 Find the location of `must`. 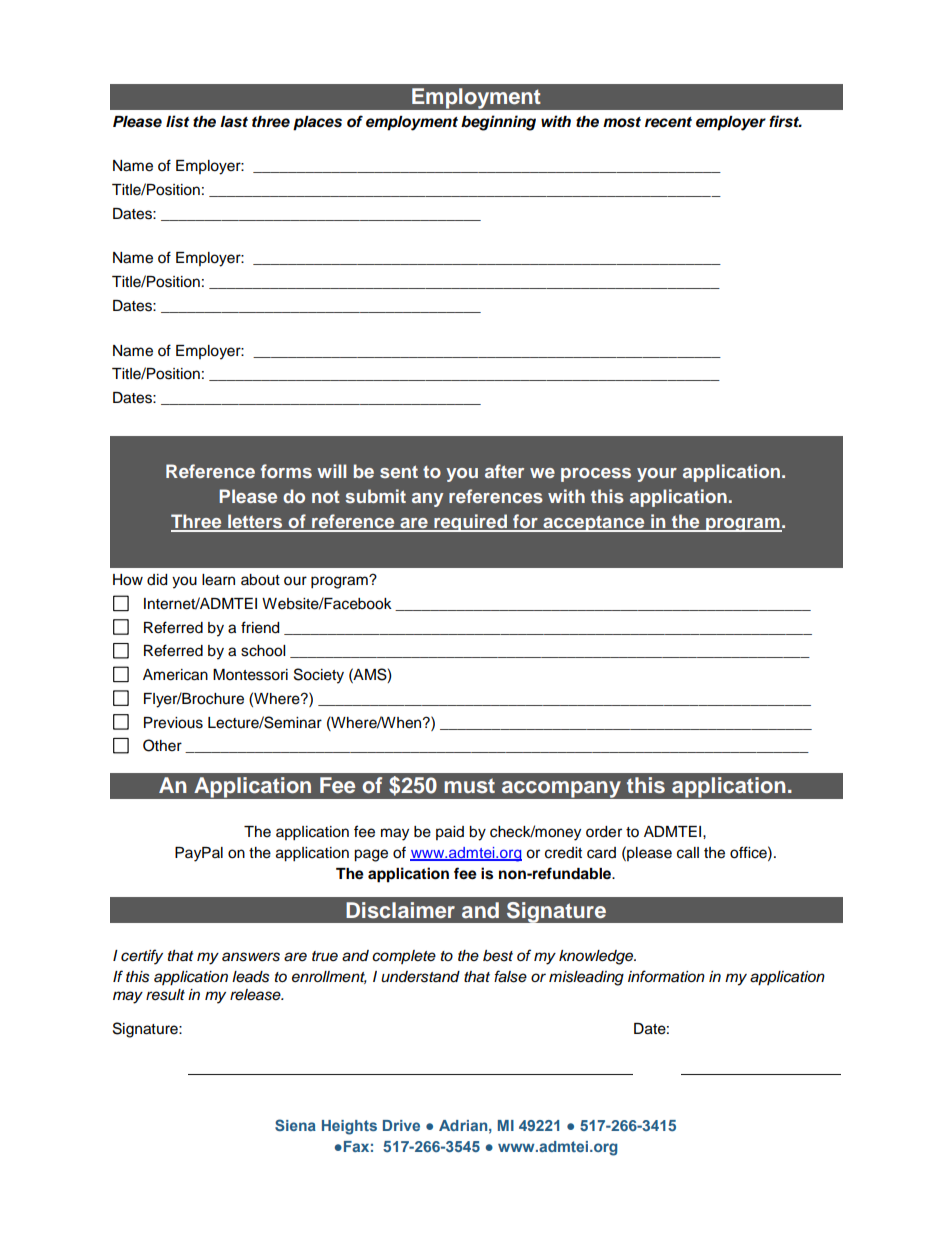

must is located at coordinates (469, 786).
